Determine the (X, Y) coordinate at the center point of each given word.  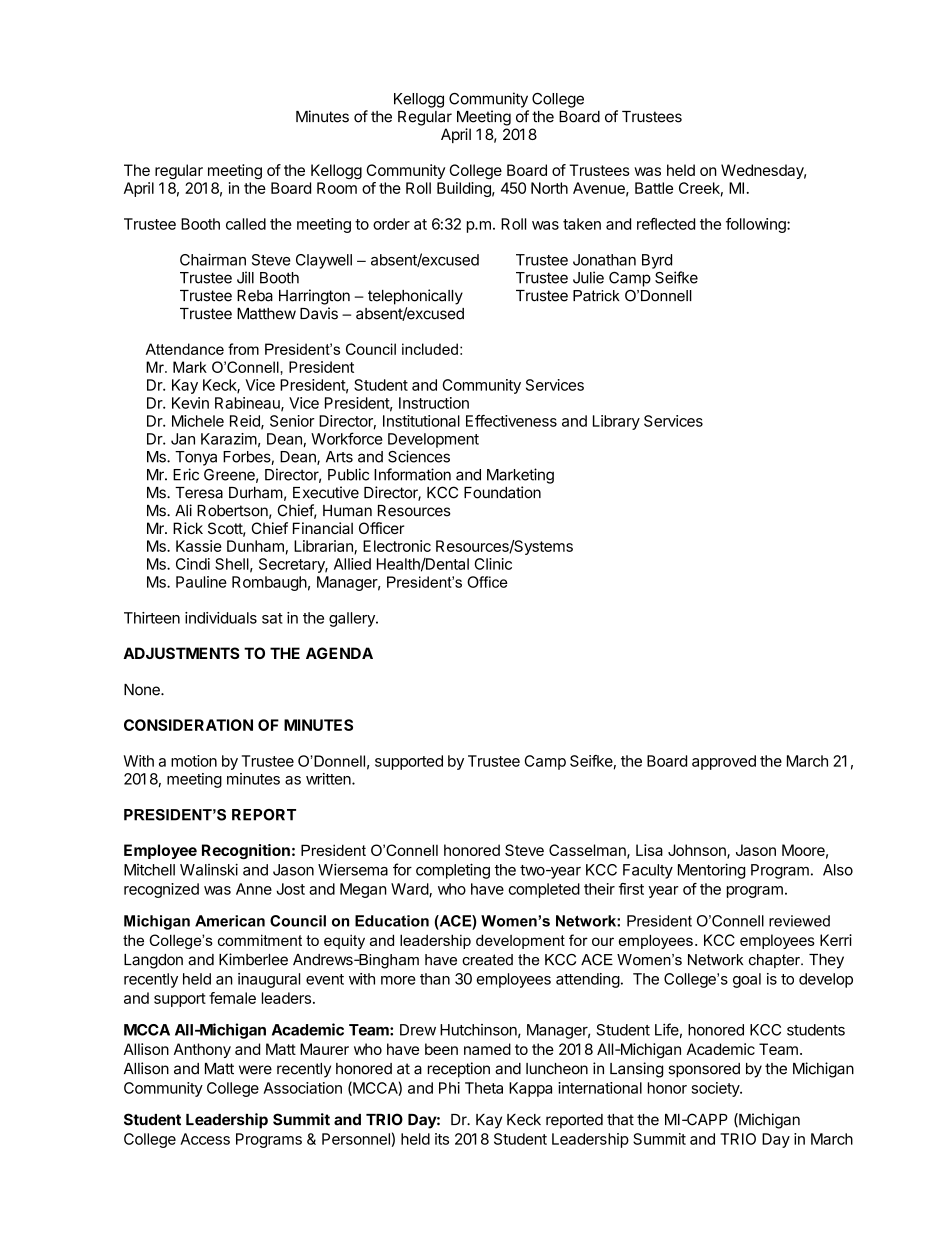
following (757, 225)
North (549, 188)
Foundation (502, 492)
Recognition (246, 851)
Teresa (199, 493)
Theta (484, 1088)
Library (616, 422)
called (246, 224)
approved (724, 762)
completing (453, 871)
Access (205, 1139)
